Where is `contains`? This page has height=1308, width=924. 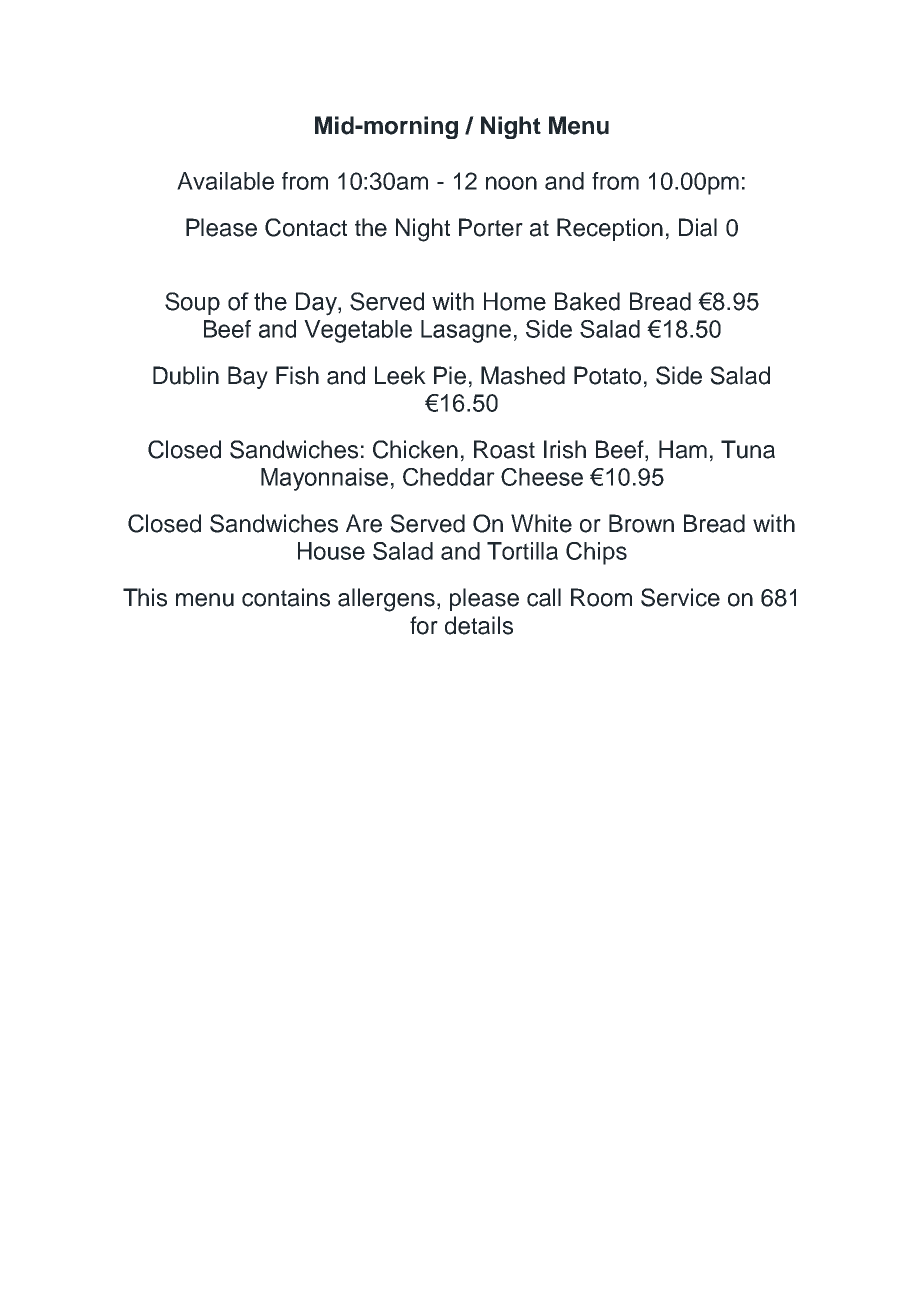
contains is located at coordinates (286, 597).
